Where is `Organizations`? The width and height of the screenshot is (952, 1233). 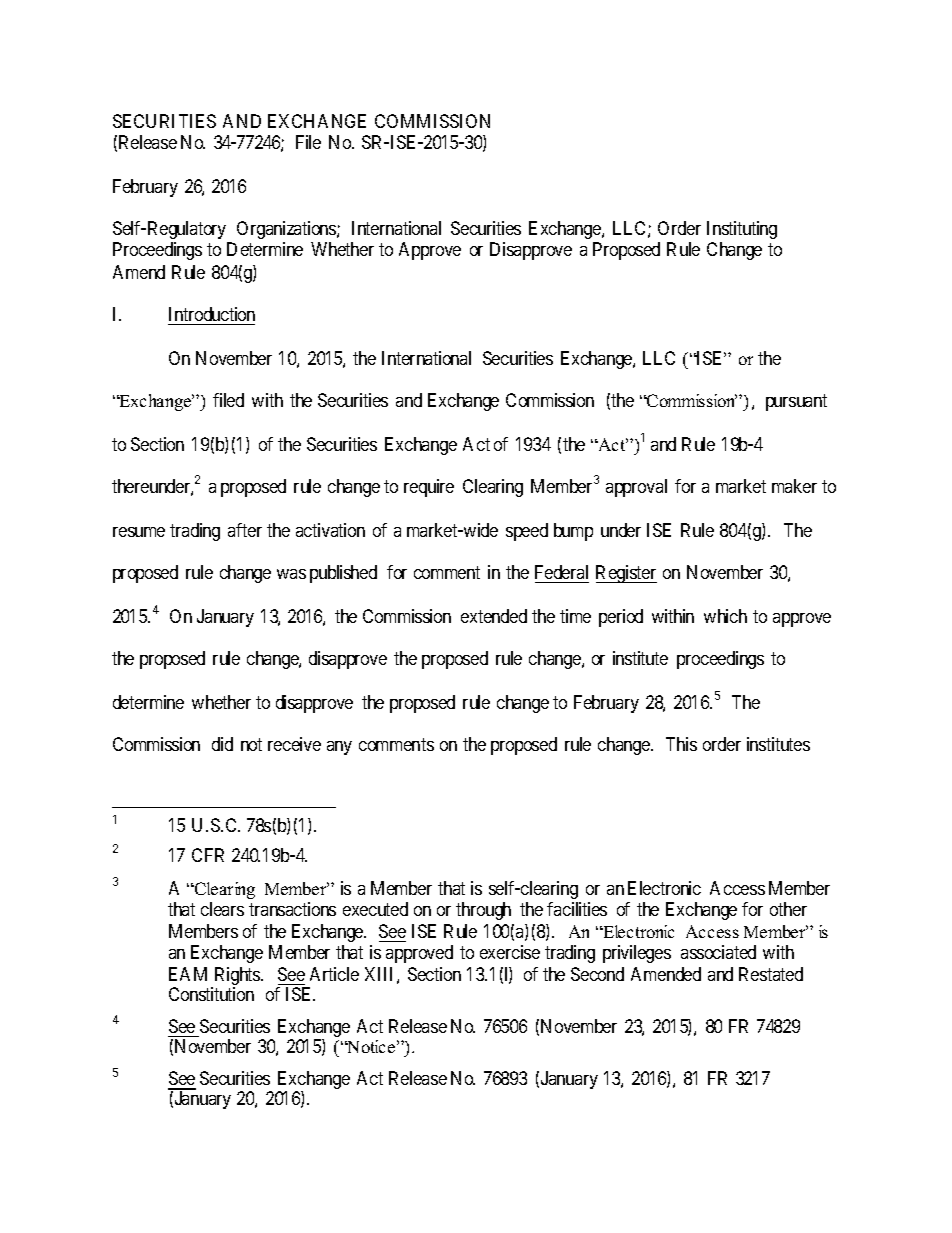 Organizations is located at coordinates (287, 230).
